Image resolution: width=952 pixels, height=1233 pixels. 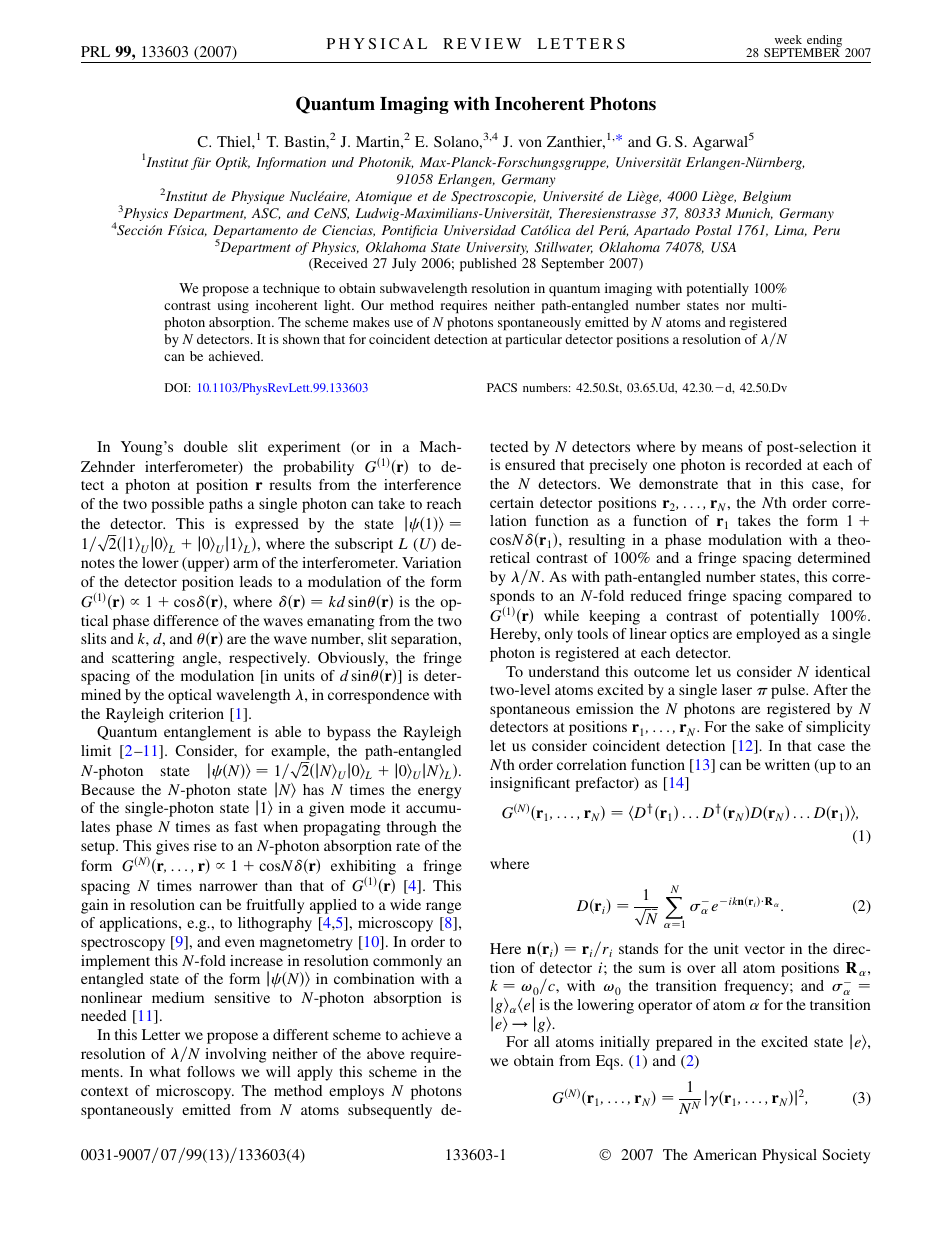 What do you see at coordinates (165, 1071) in the image?
I see `what` at bounding box center [165, 1071].
